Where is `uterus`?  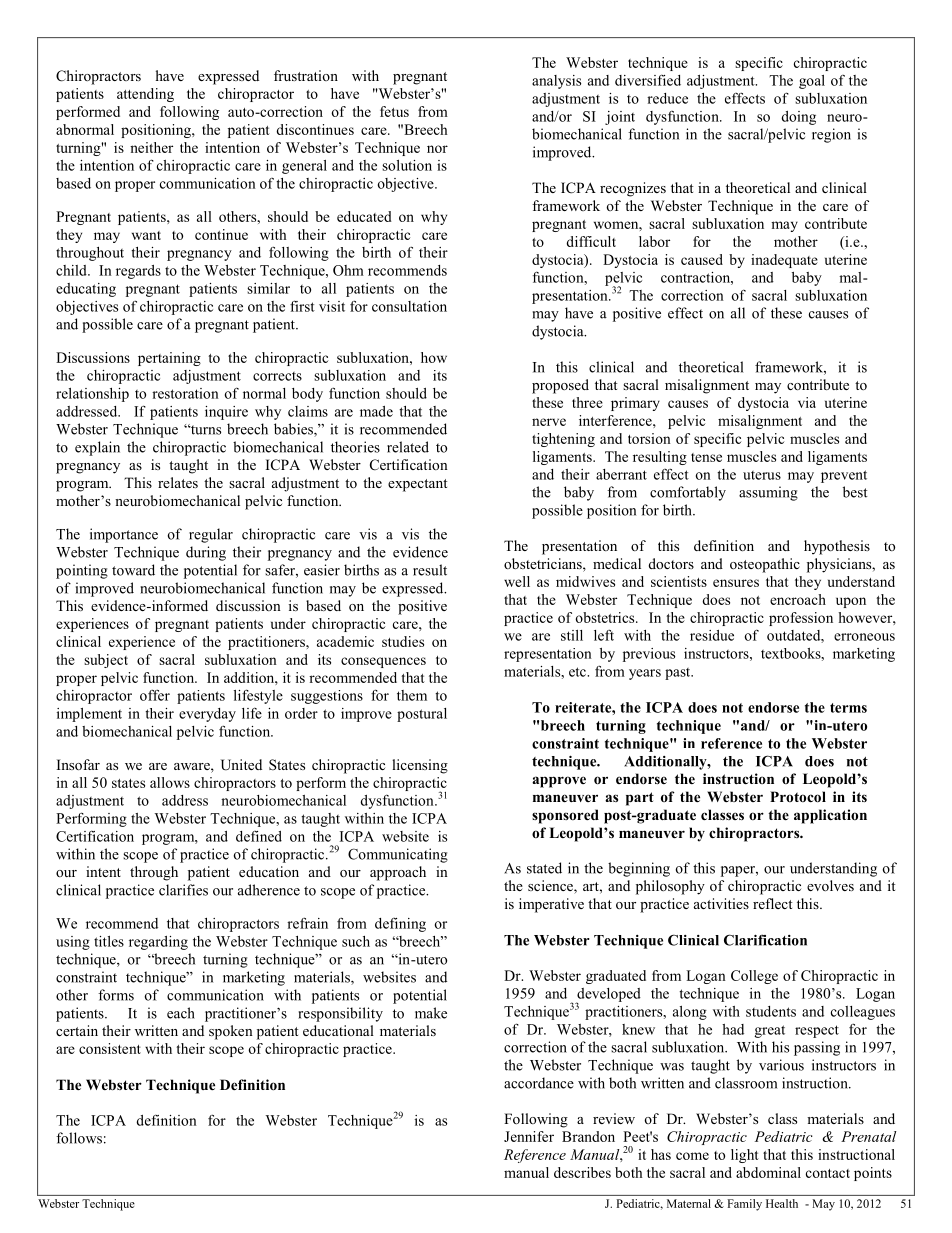 uterus is located at coordinates (762, 475).
